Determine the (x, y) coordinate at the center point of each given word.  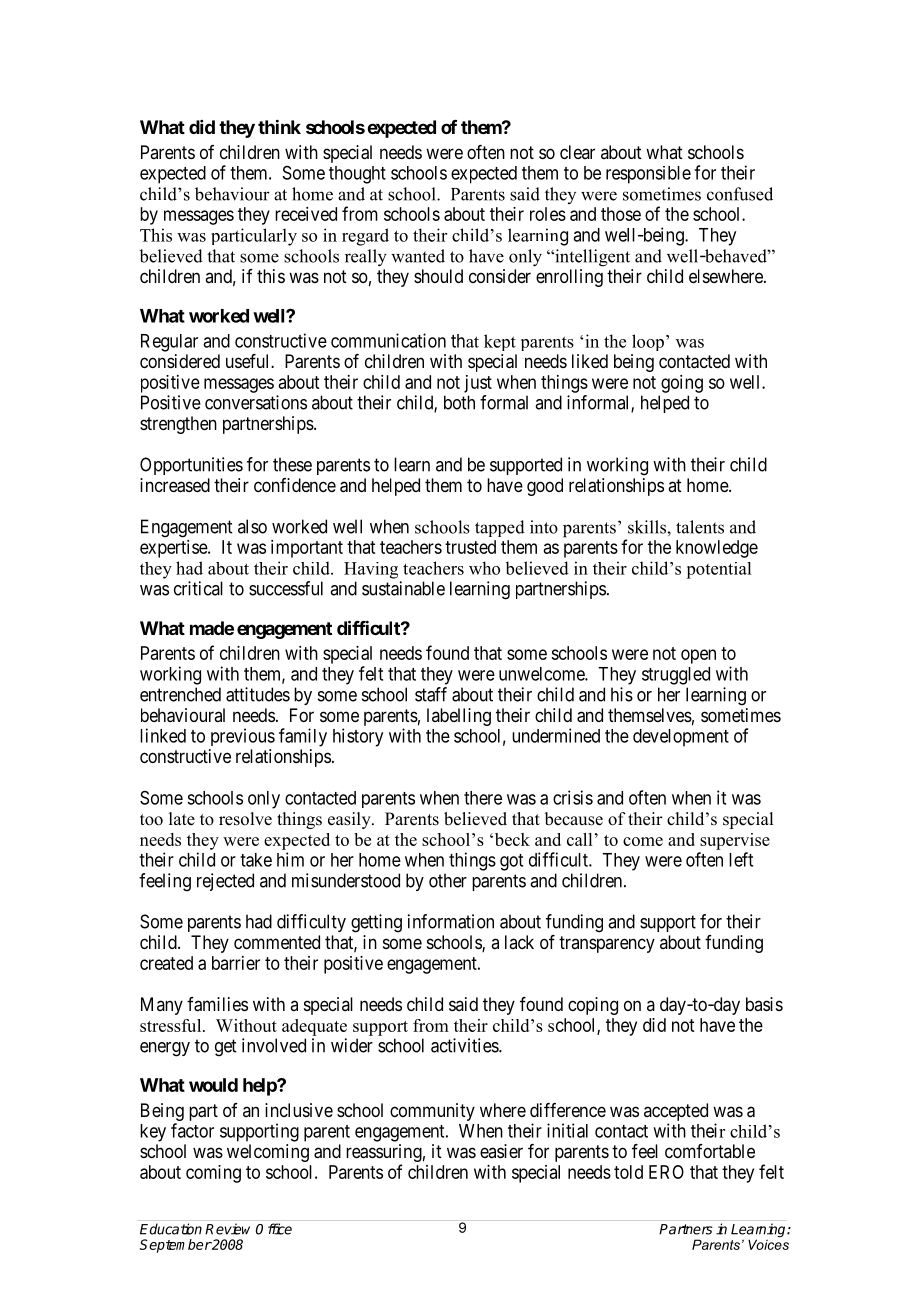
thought (357, 175)
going (682, 384)
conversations (256, 402)
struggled (676, 676)
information (451, 921)
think (279, 126)
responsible (648, 175)
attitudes (258, 694)
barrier (236, 963)
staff (431, 694)
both (459, 402)
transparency (607, 944)
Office (274, 1229)
